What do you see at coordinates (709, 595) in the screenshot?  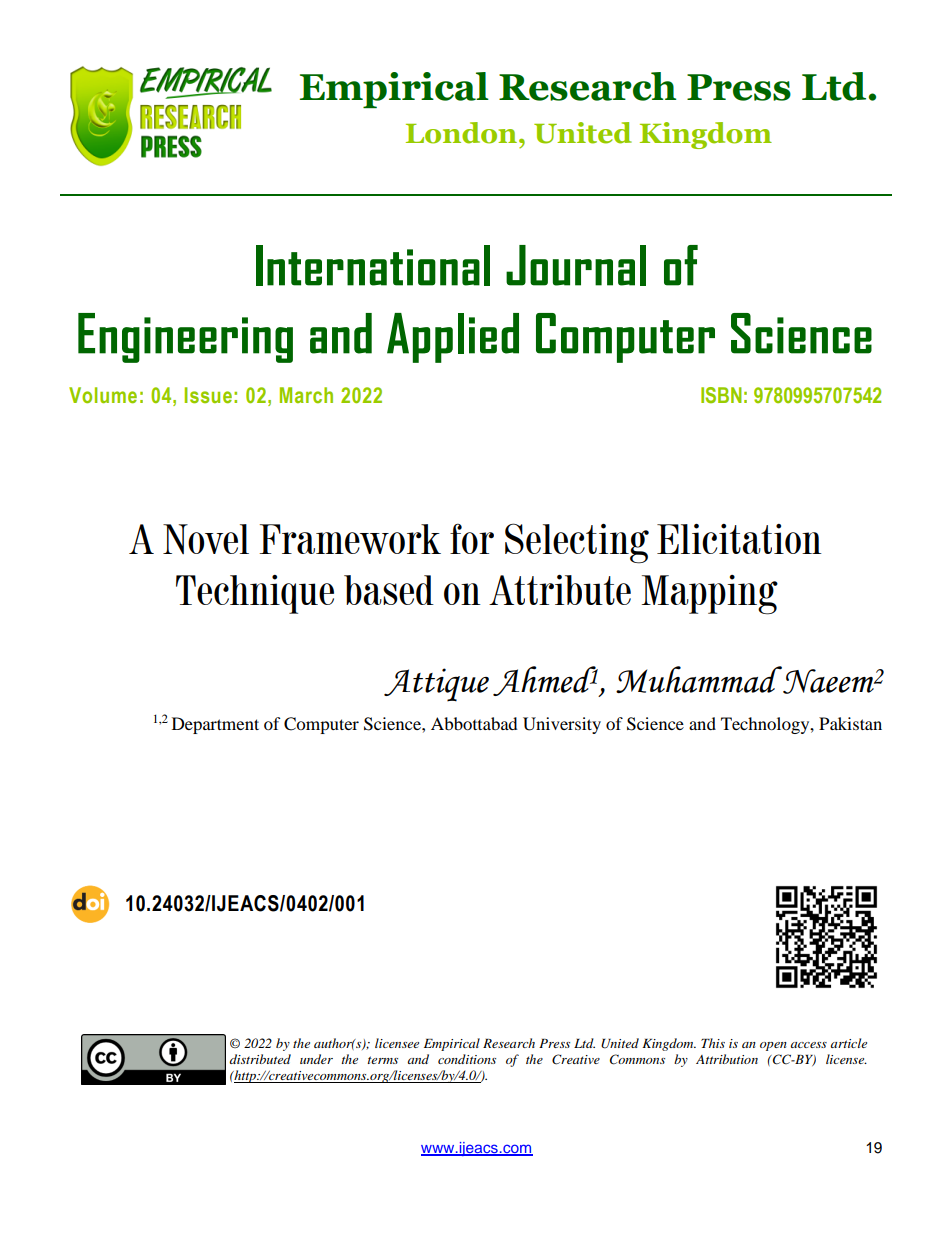 I see `Mapping` at bounding box center [709, 595].
